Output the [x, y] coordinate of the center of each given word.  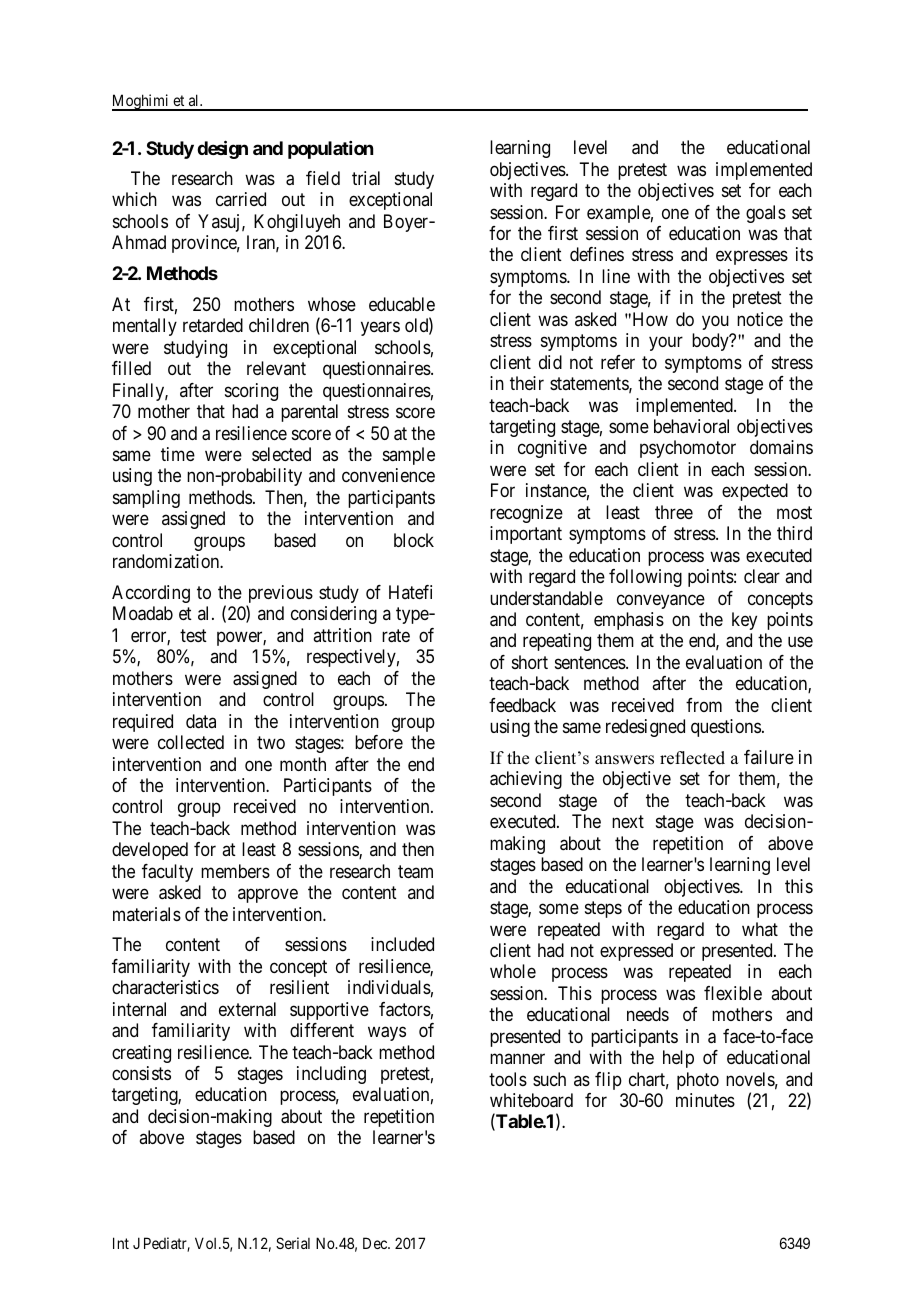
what [760, 929]
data [201, 721]
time [178, 454]
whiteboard [531, 1100]
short [530, 662]
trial [366, 178]
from [704, 705]
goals [766, 214]
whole [513, 971]
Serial [293, 1243]
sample [409, 456]
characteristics [165, 987]
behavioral [691, 426]
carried [241, 199]
